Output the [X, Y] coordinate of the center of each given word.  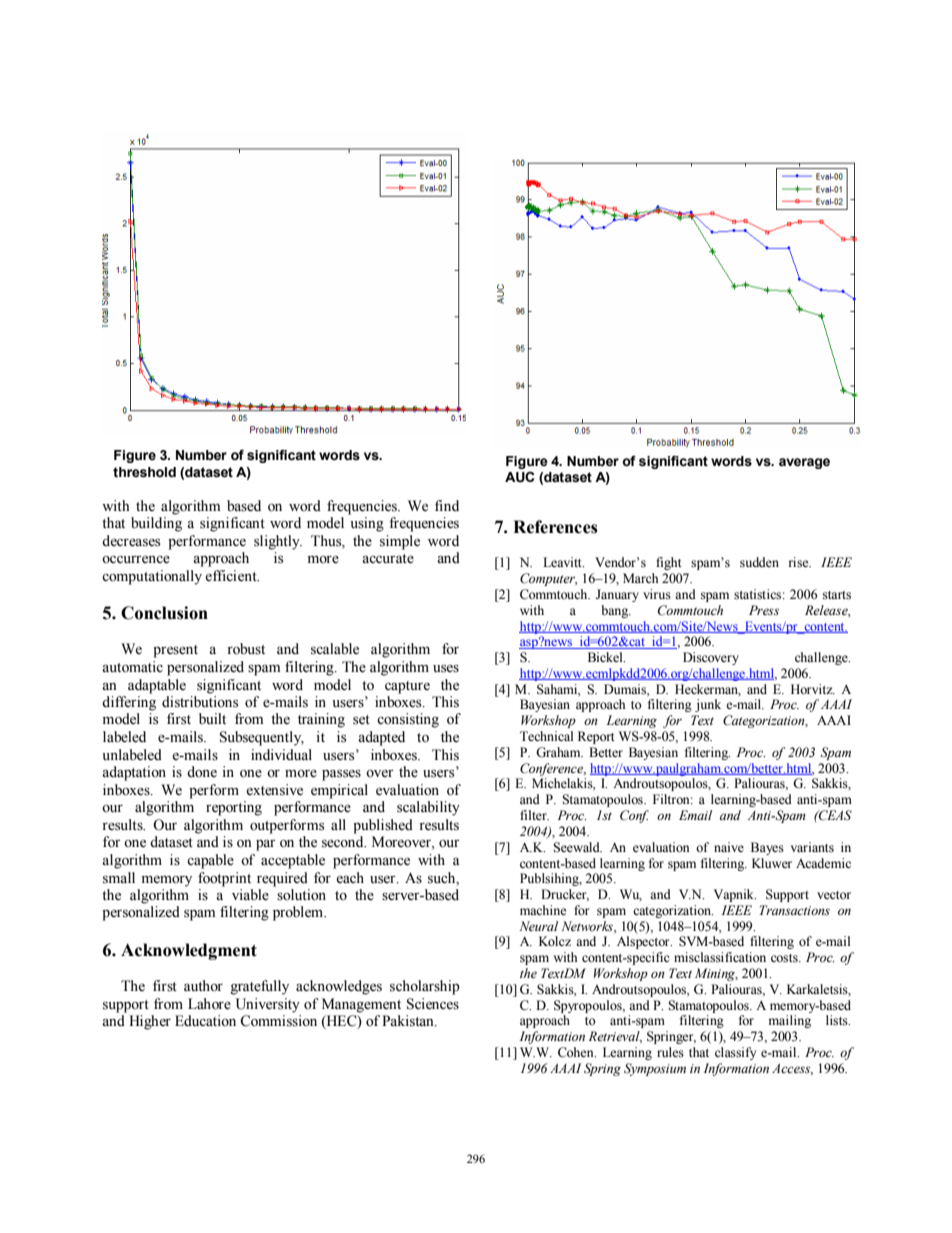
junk [708, 705]
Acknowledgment [189, 951]
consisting [408, 720]
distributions [200, 702]
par [266, 845]
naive [729, 847]
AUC [520, 477]
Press [764, 610]
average [804, 463]
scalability [428, 808]
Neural [538, 926]
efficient [232, 576]
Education [205, 1021]
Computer [548, 579]
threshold [144, 472]
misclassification [720, 957]
